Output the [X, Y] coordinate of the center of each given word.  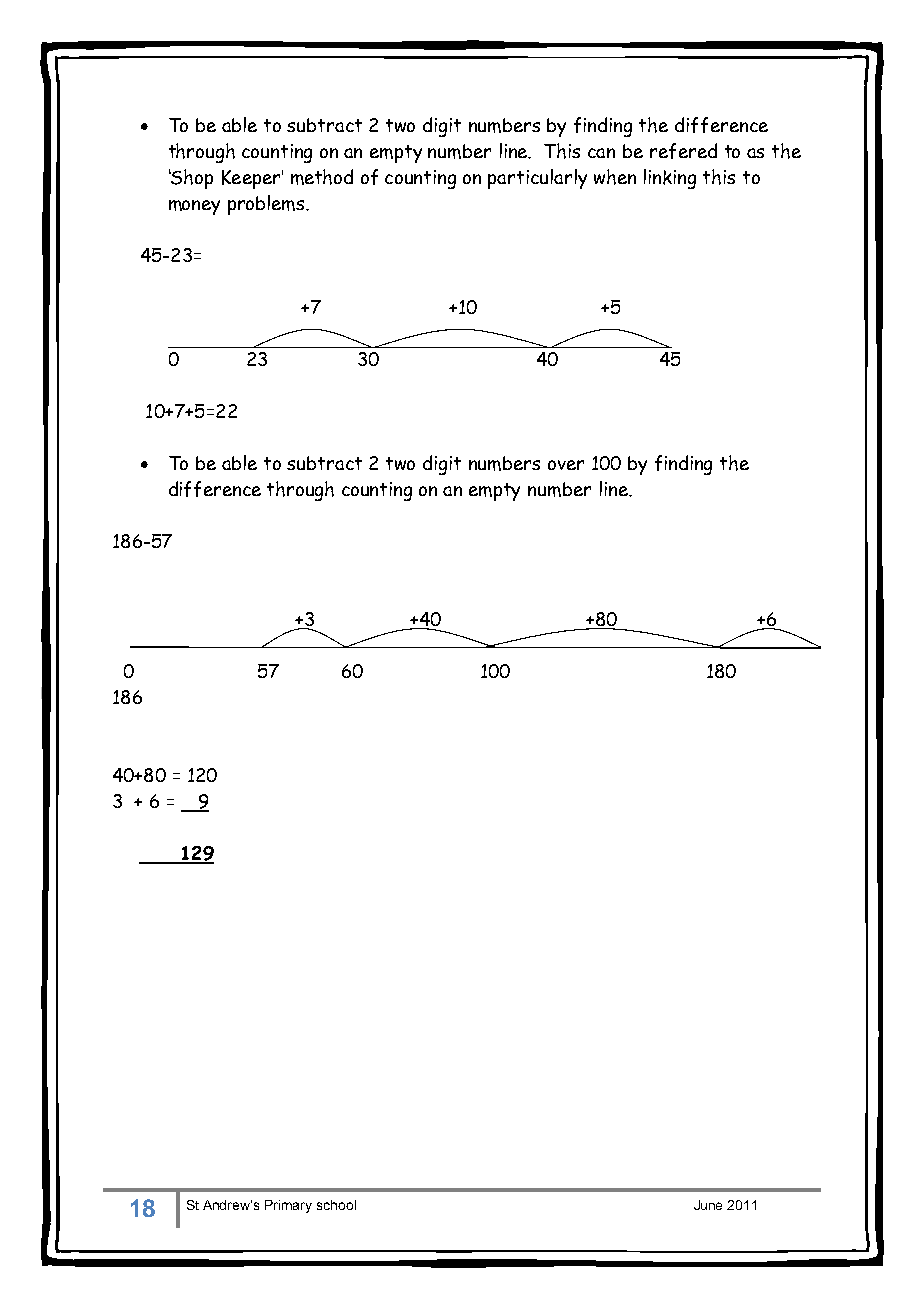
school [336, 1205]
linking [670, 179]
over [566, 465]
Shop [191, 179]
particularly [537, 179]
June [708, 1205]
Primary [288, 1206]
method [322, 177]
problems [267, 205]
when [615, 177]
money [194, 207]
